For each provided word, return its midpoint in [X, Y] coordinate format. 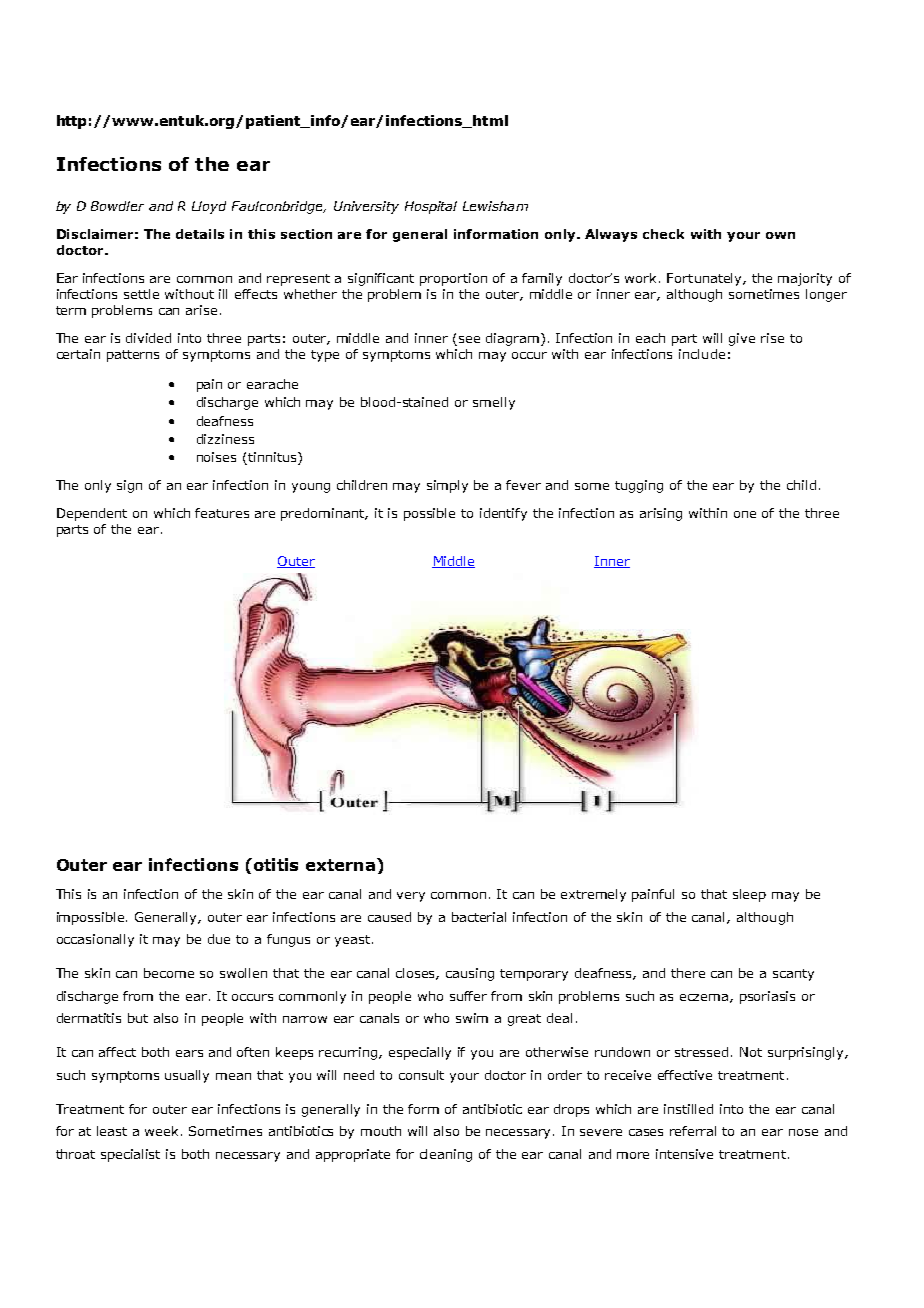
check [663, 234]
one [745, 514]
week [163, 1131]
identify [503, 514]
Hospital [431, 207]
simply [447, 486]
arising [661, 514]
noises [216, 457]
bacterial [479, 917]
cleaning [446, 1155]
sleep [749, 895]
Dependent [92, 514]
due [219, 939]
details [200, 234]
